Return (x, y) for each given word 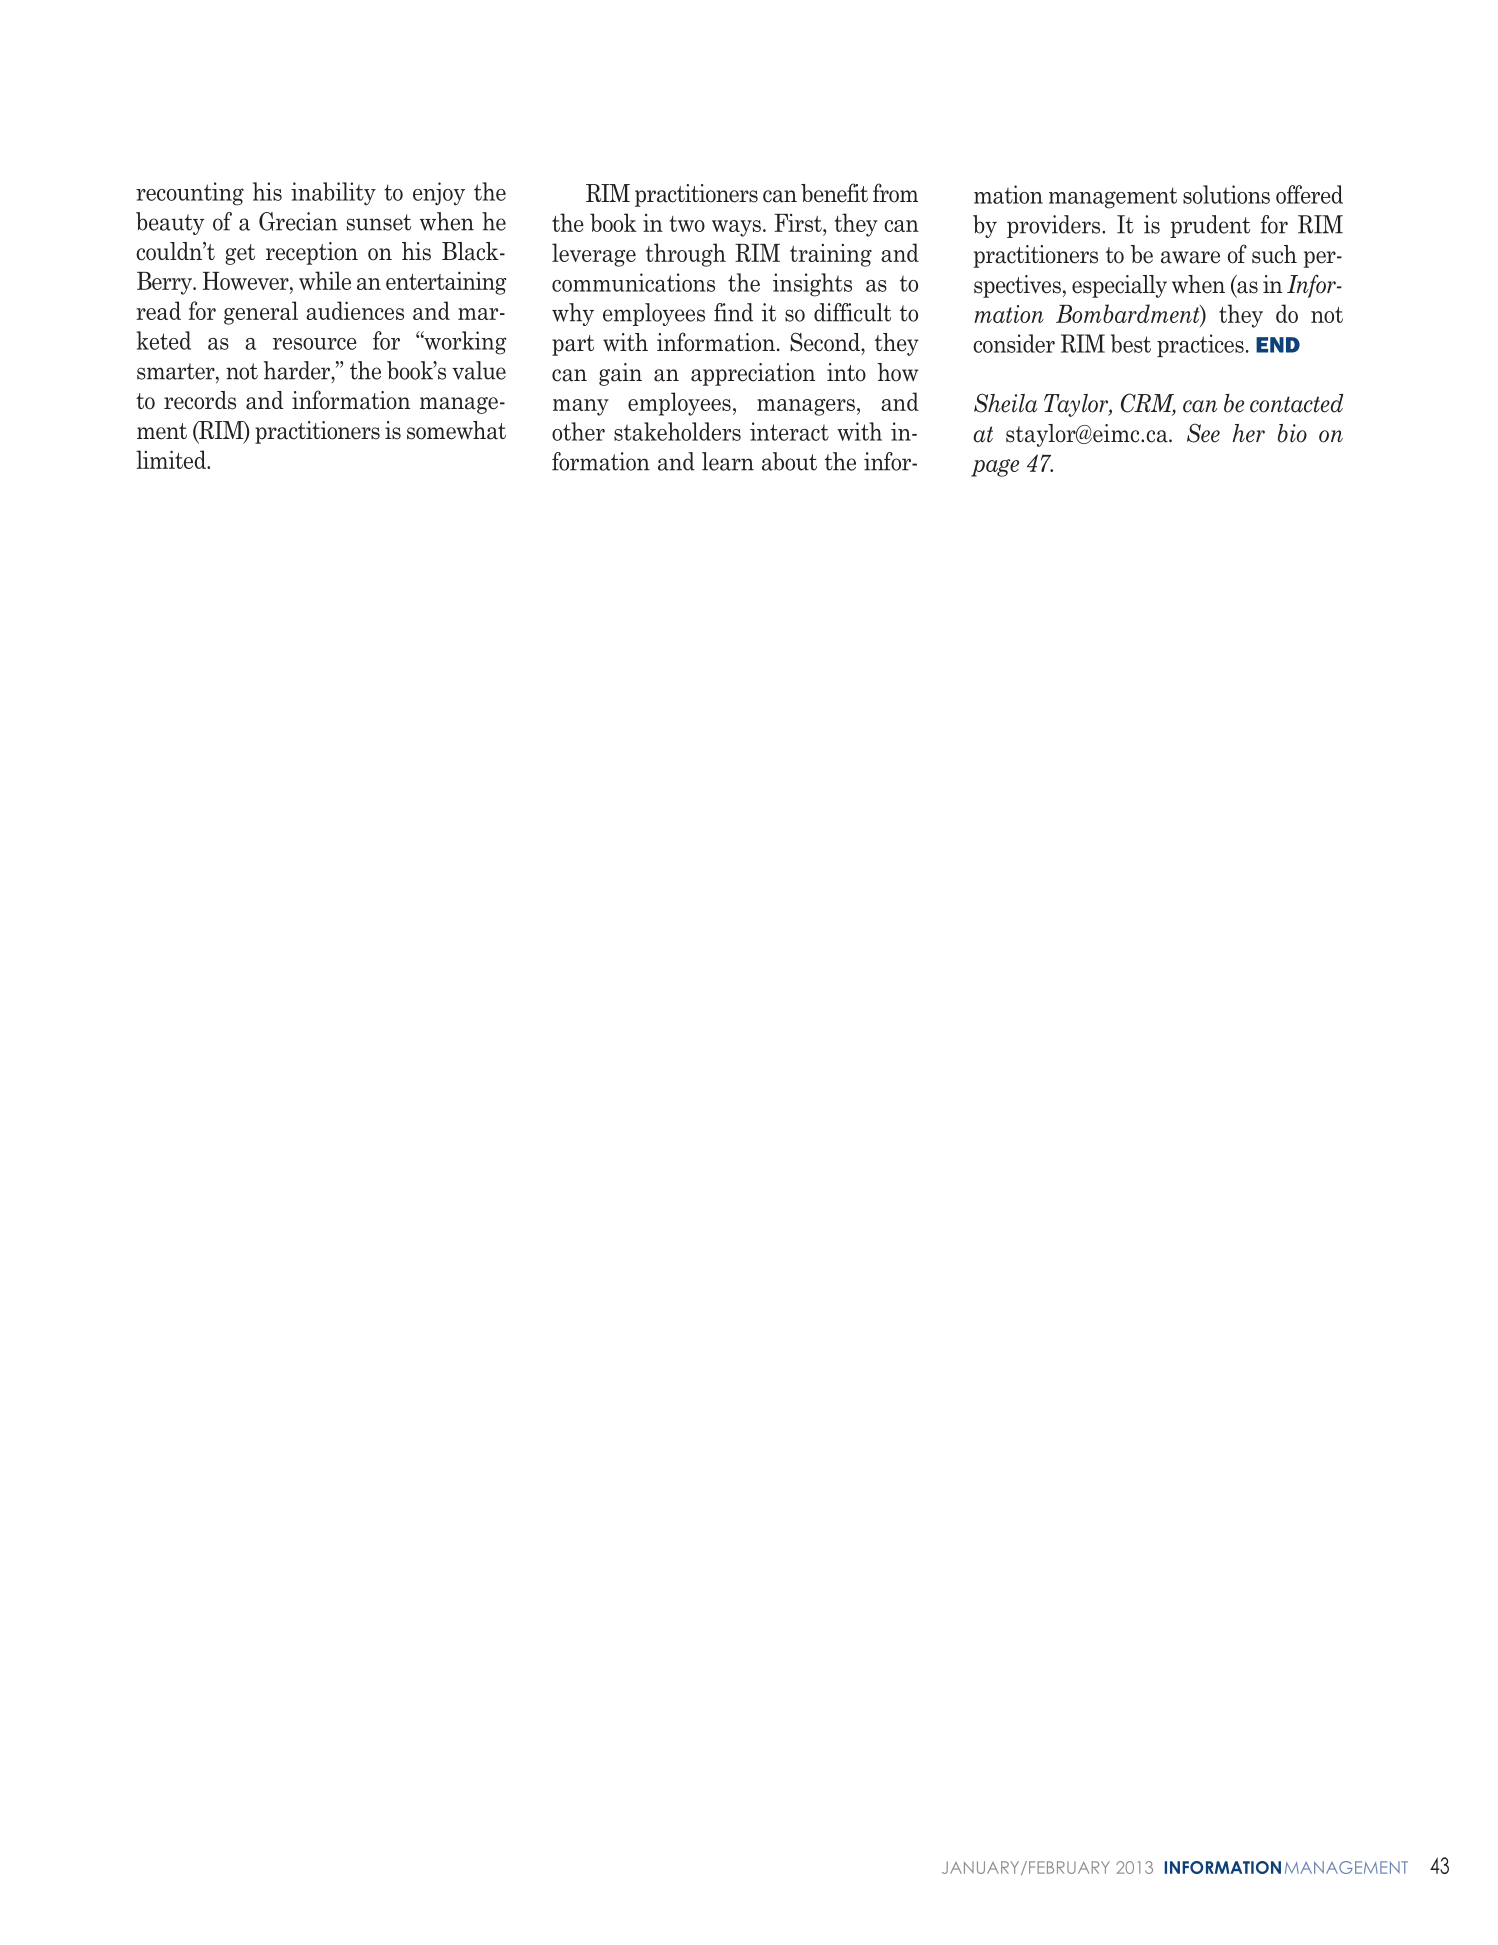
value (479, 370)
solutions (1226, 194)
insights (812, 285)
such (1274, 254)
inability (333, 194)
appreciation (753, 374)
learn (728, 461)
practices (1200, 345)
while (325, 280)
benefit (834, 193)
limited (172, 459)
